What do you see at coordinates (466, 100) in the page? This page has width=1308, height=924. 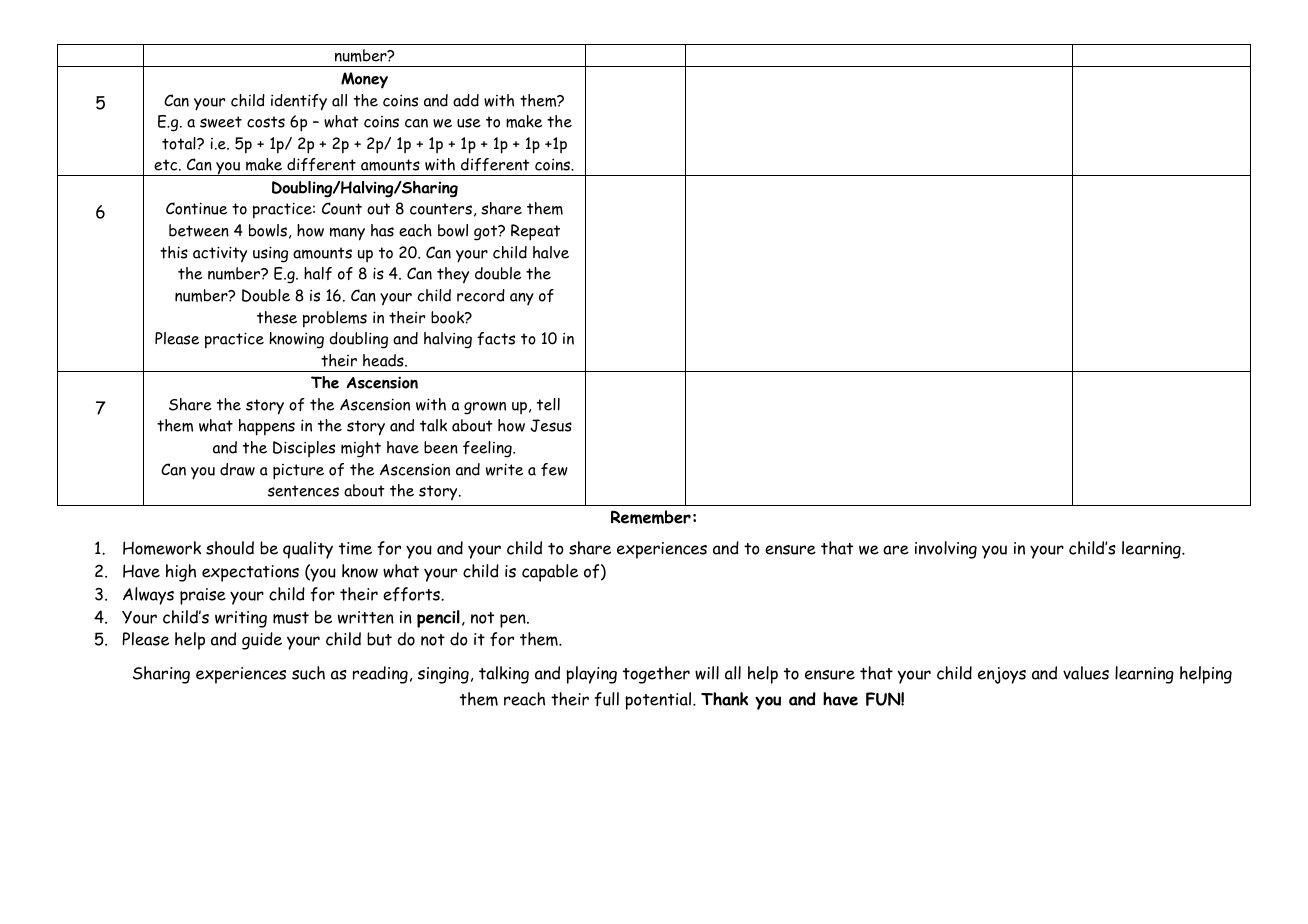 I see `add` at bounding box center [466, 100].
